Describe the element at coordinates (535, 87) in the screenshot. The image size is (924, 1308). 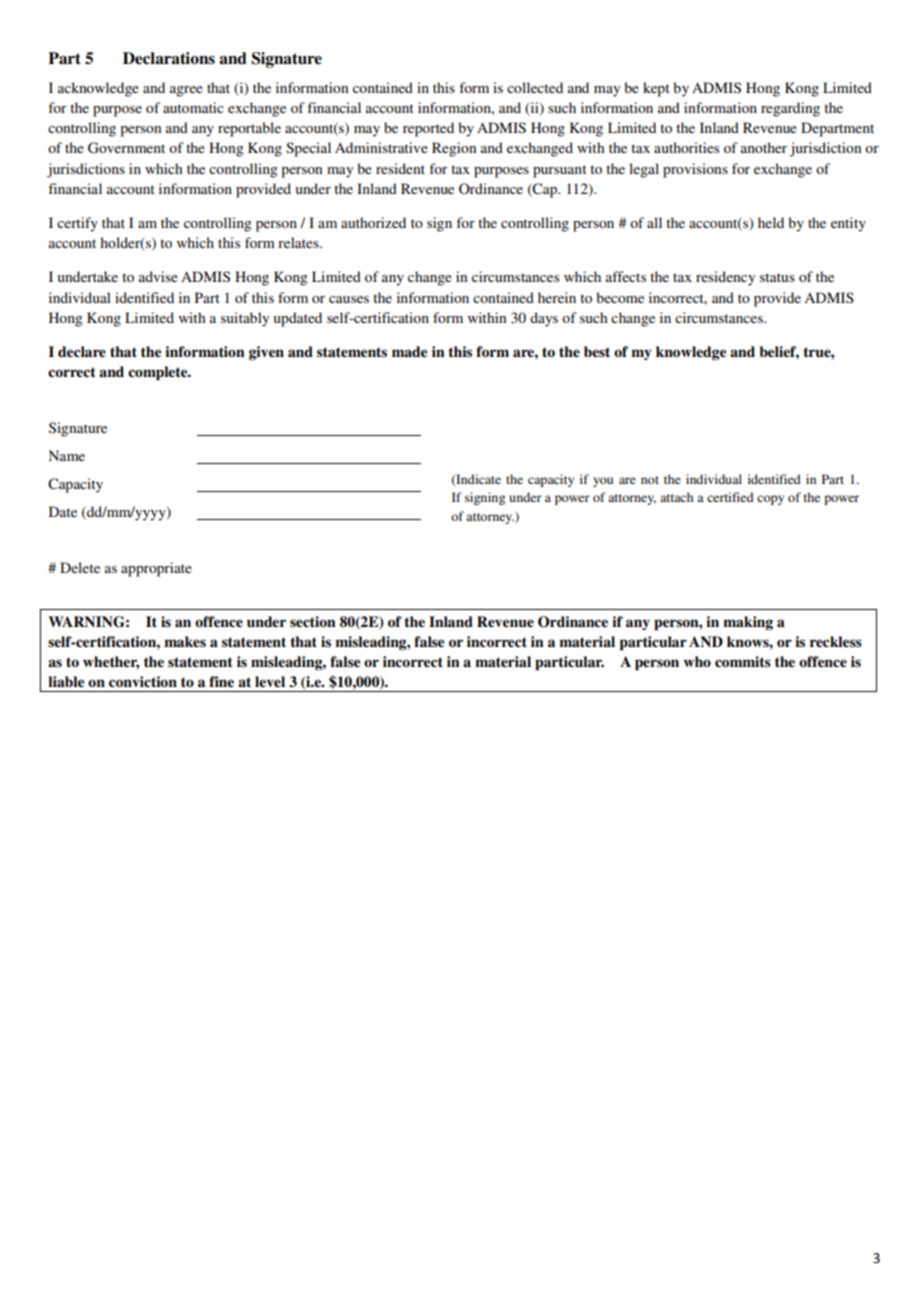
I see `collected` at that location.
